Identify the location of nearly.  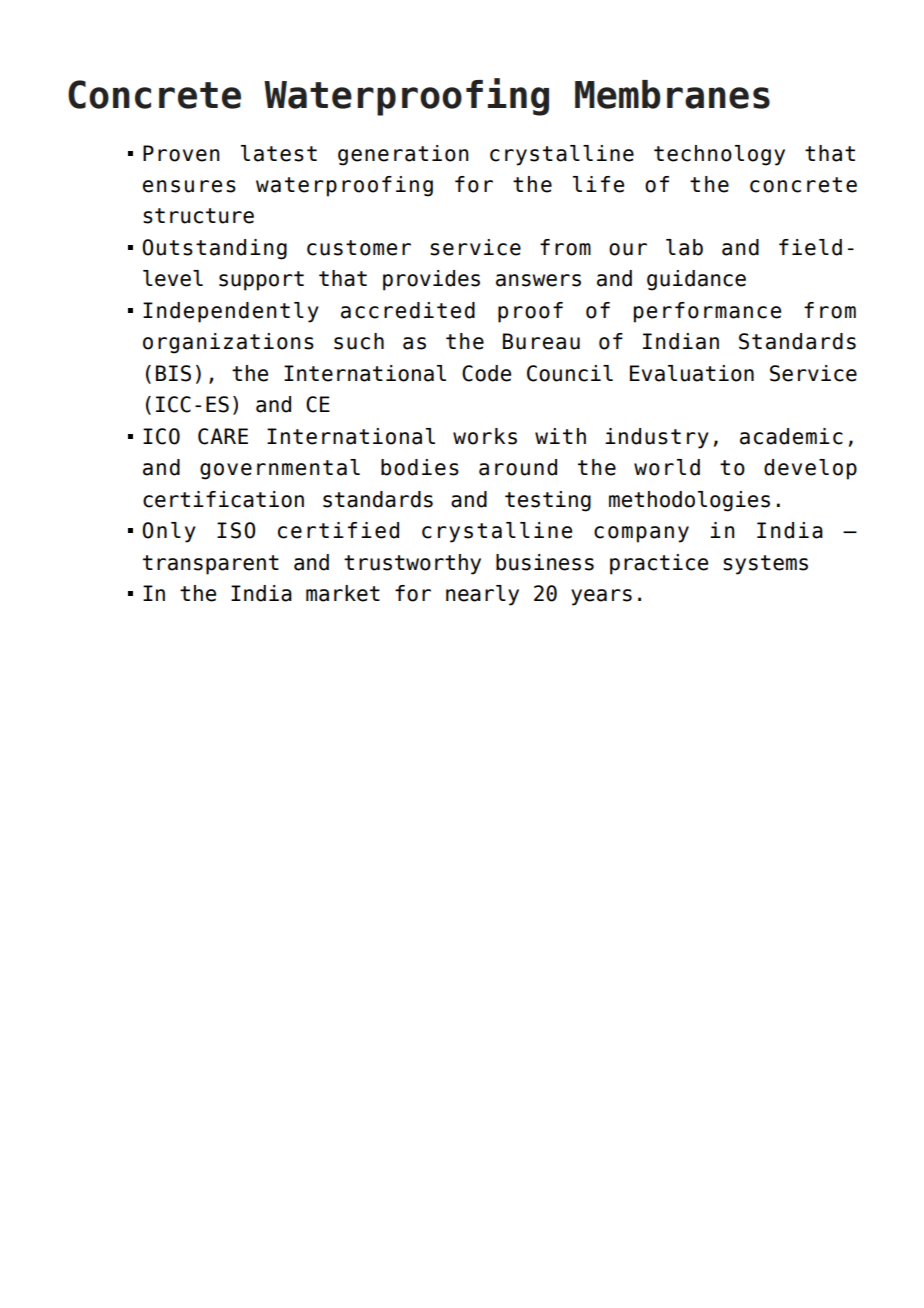
(482, 595).
